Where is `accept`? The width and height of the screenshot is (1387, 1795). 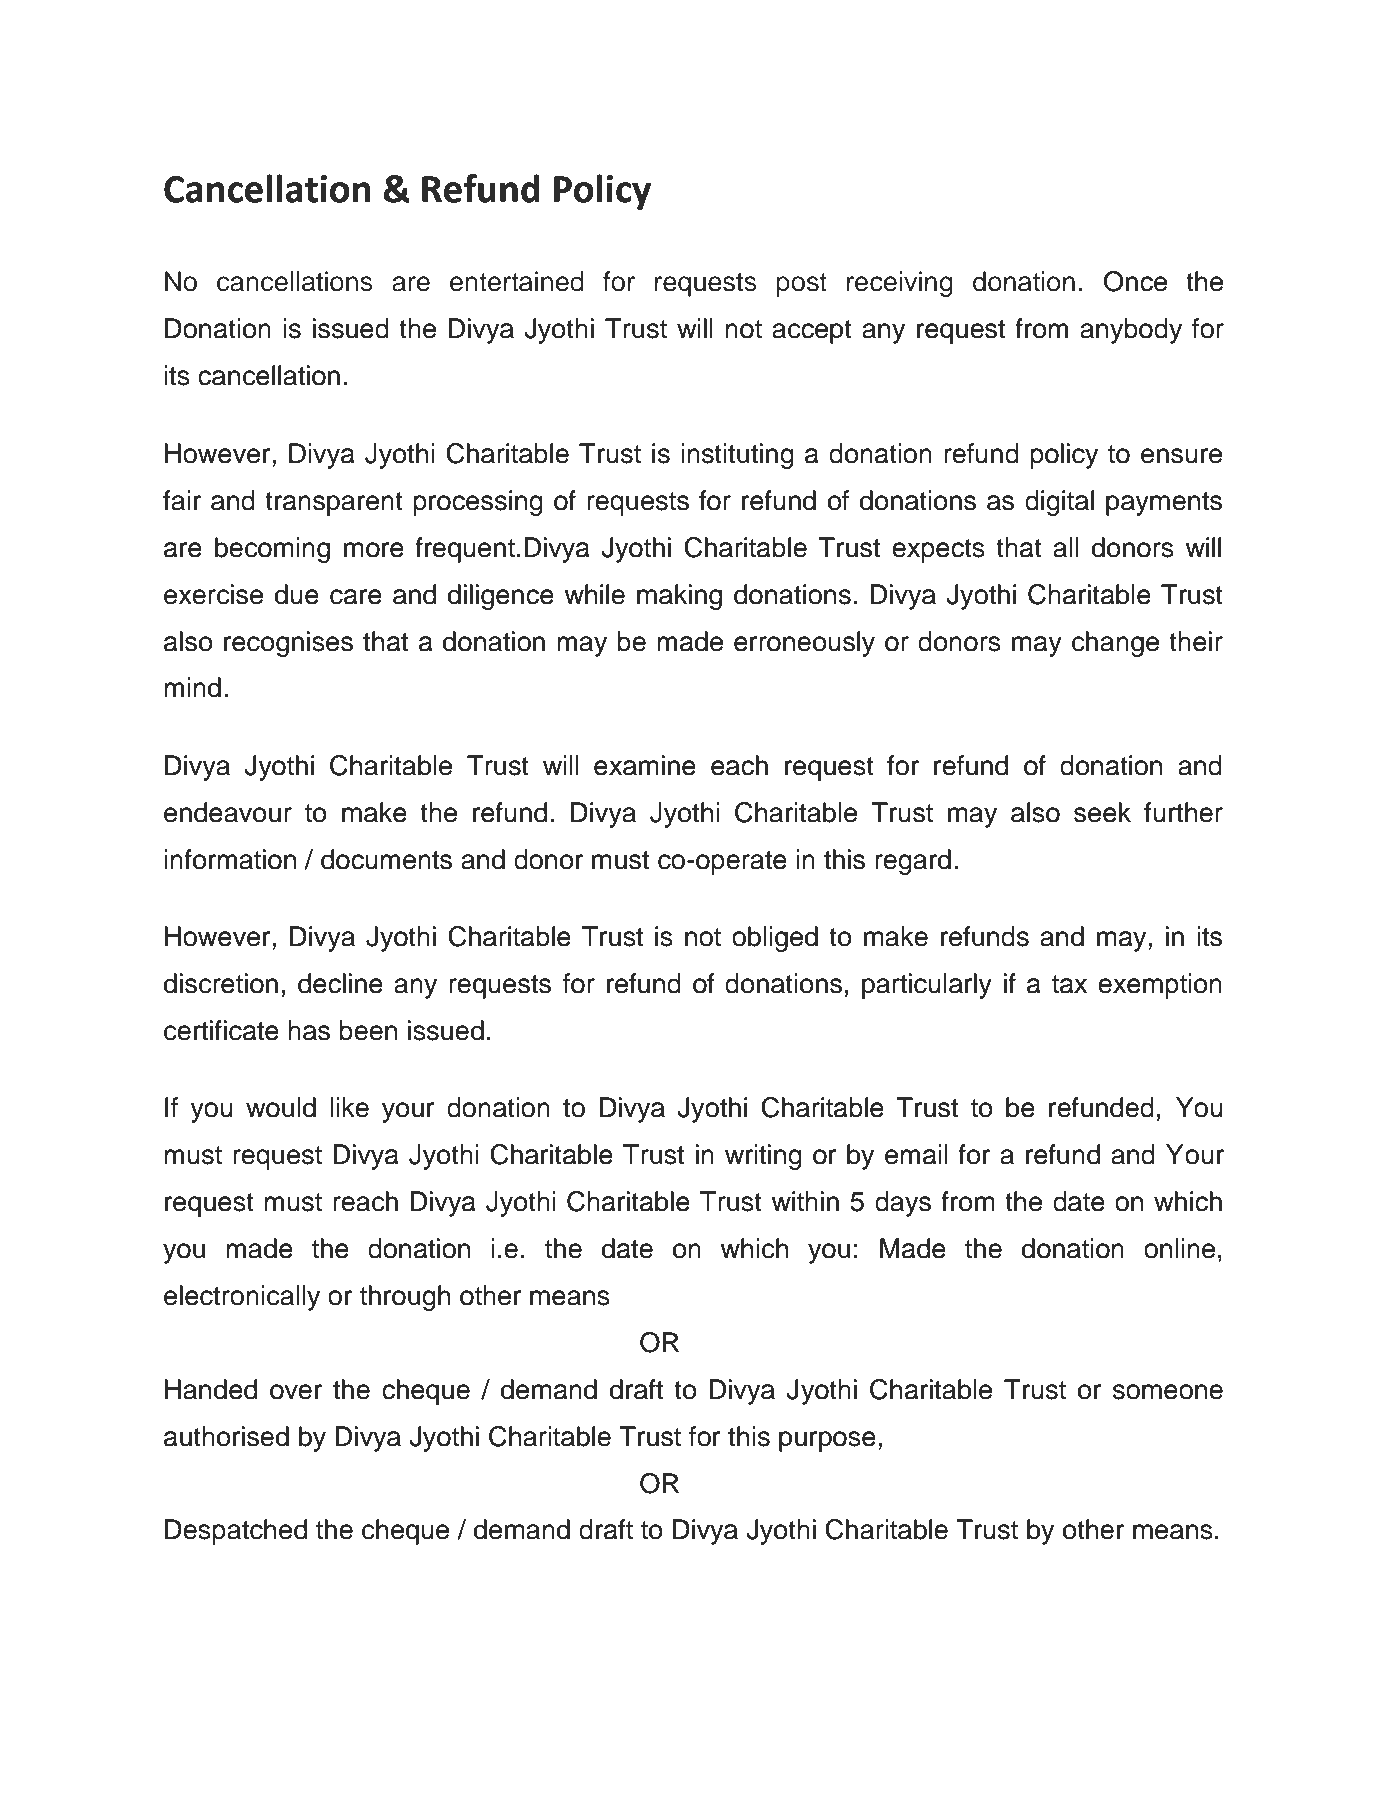
accept is located at coordinates (812, 332).
